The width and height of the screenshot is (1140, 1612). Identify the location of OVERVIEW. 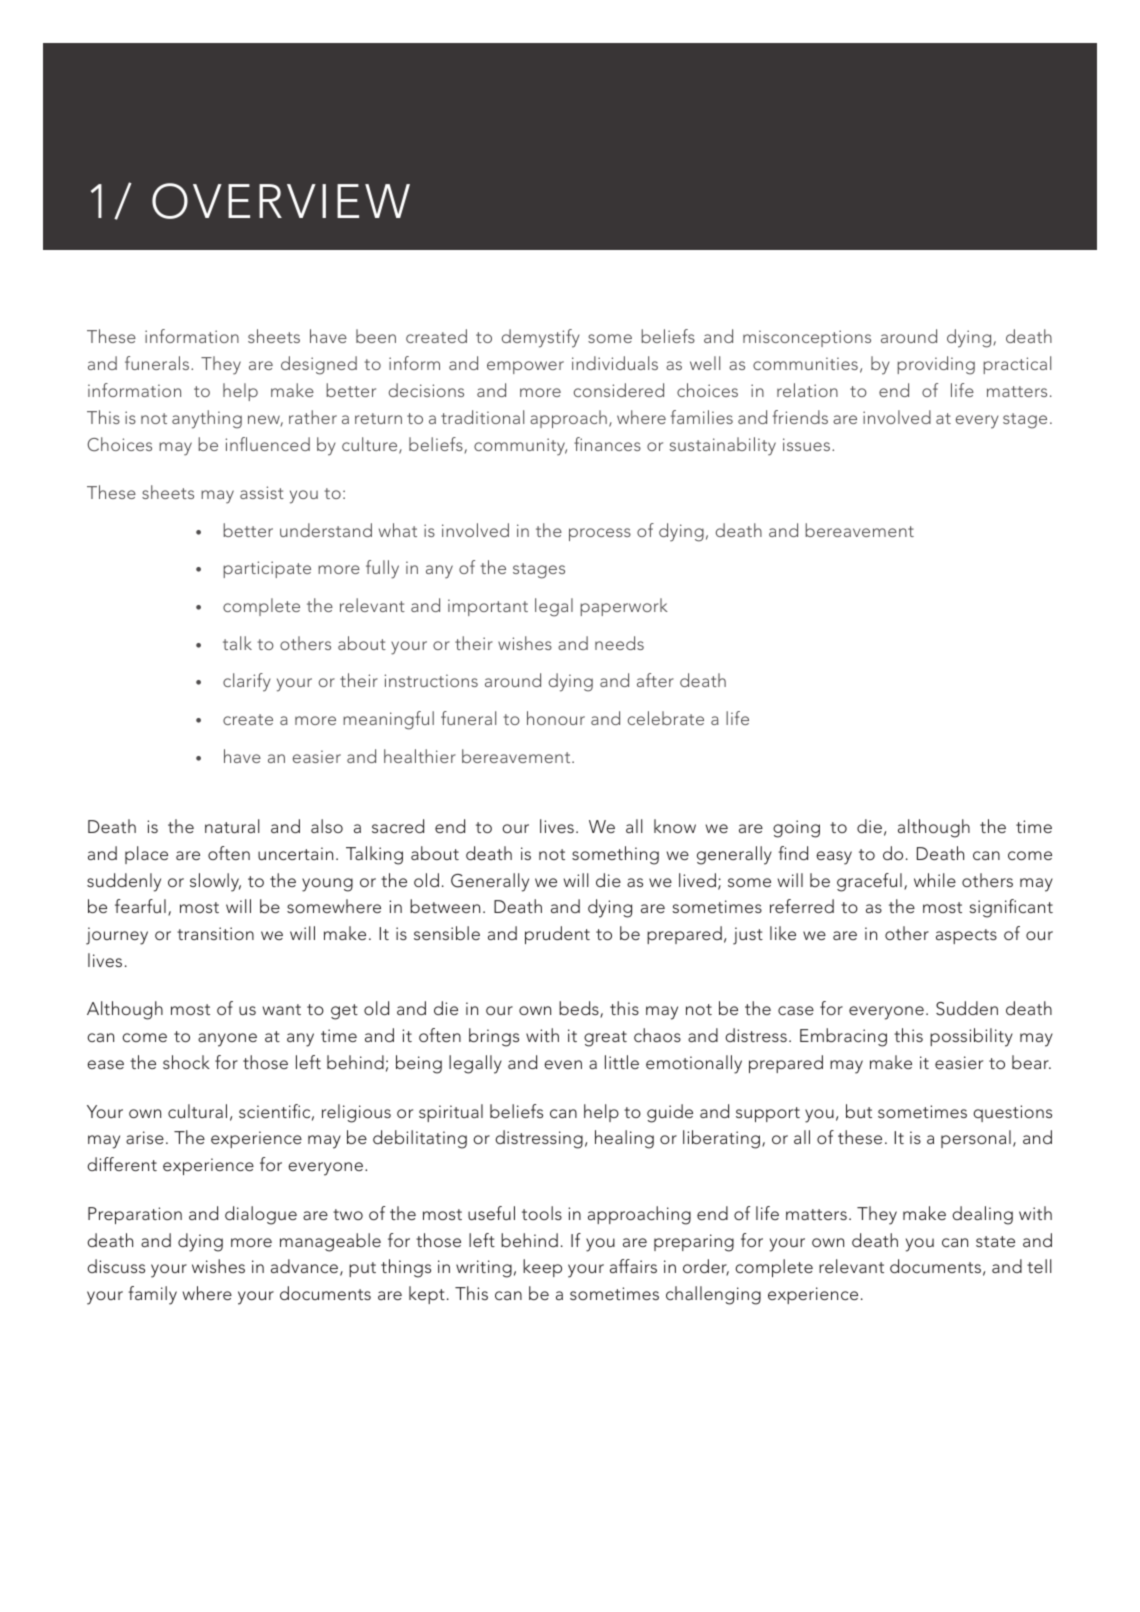
(281, 201).
